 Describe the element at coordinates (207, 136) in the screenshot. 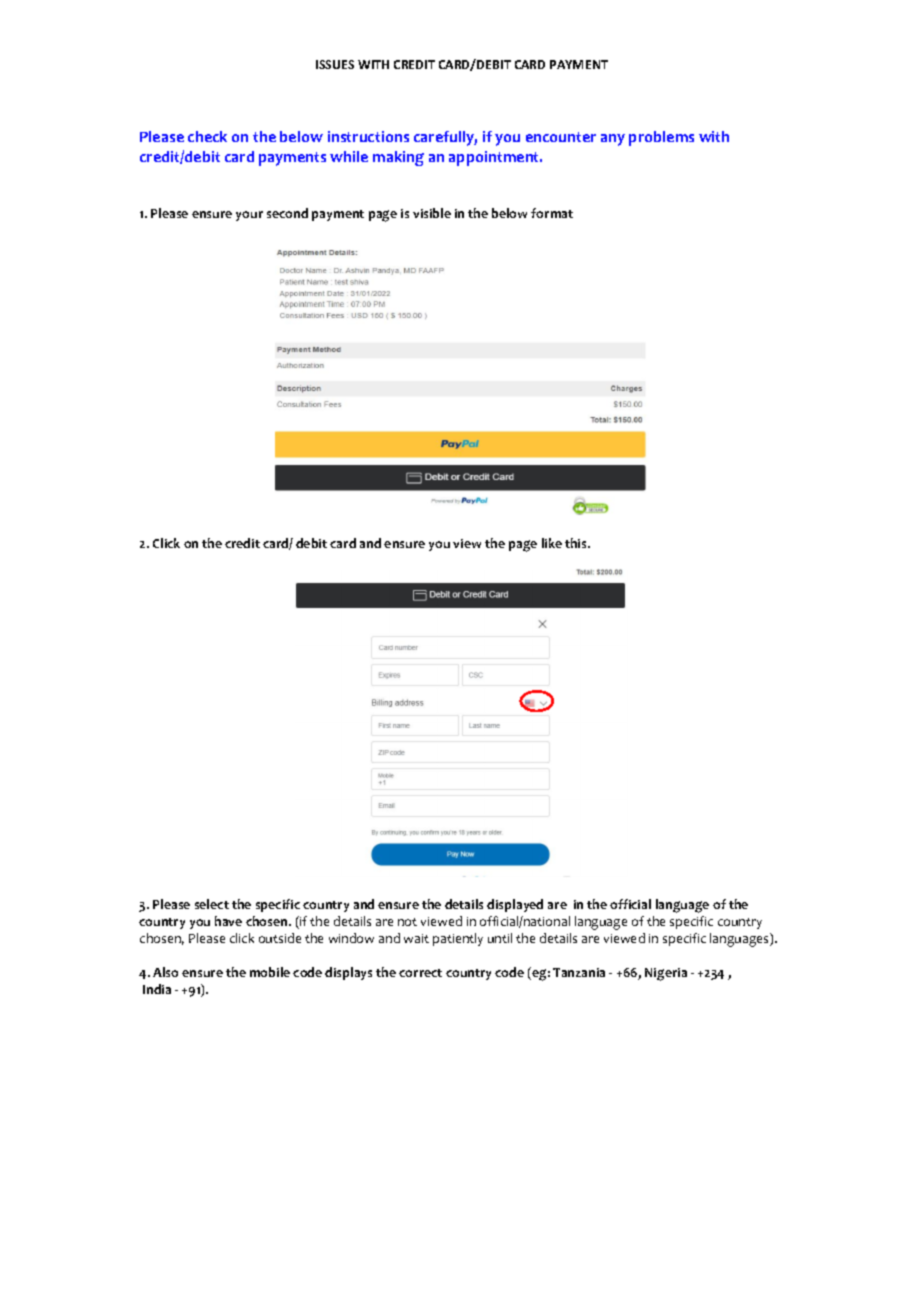

I see `check` at that location.
